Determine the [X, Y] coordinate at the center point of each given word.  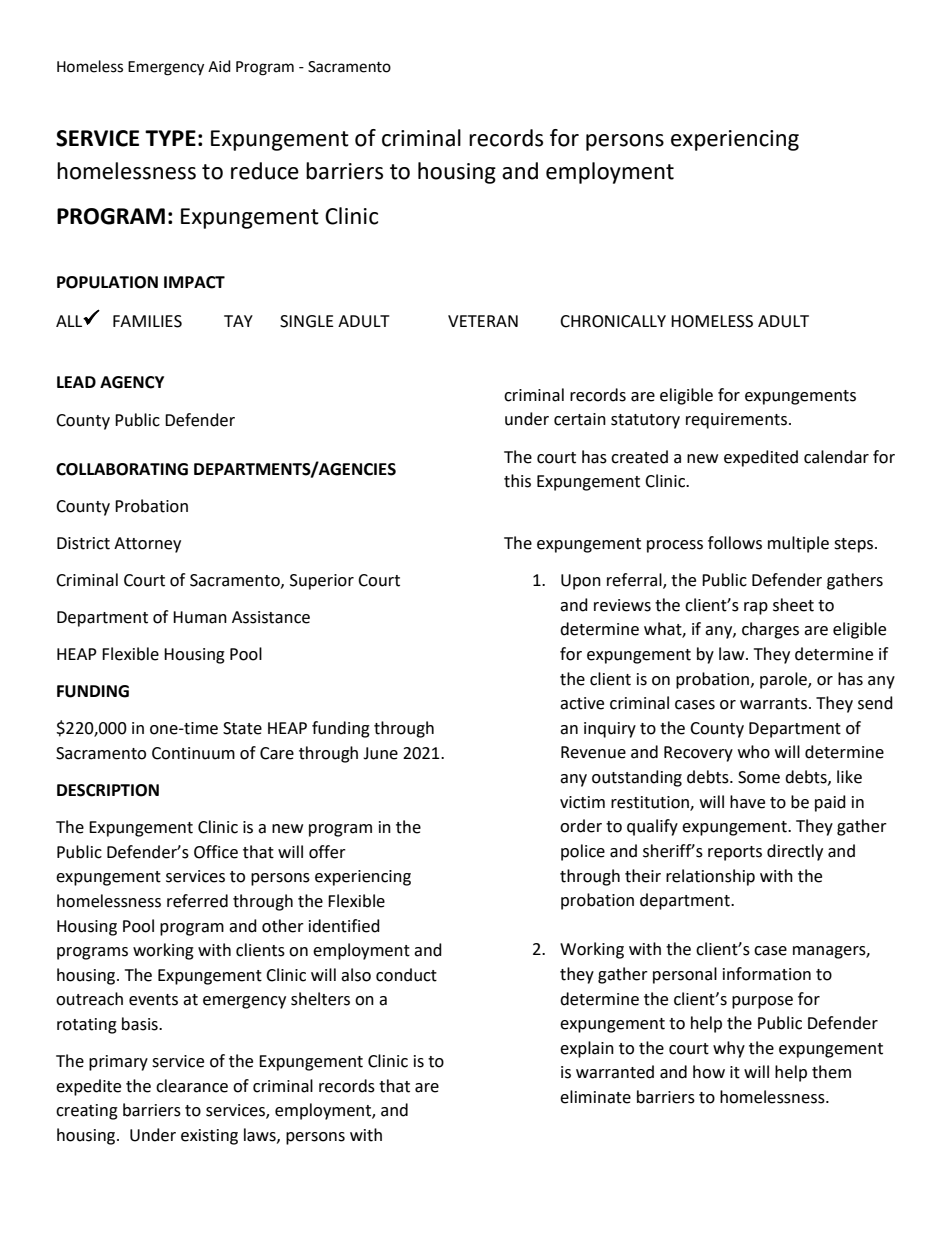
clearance [192, 1086]
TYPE [170, 138]
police [583, 852]
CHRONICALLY [613, 321]
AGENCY [132, 382]
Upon [581, 582]
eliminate [595, 1097]
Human [200, 617]
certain [580, 419]
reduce [265, 171]
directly [795, 852]
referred [197, 901]
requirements [736, 421]
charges [770, 630]
